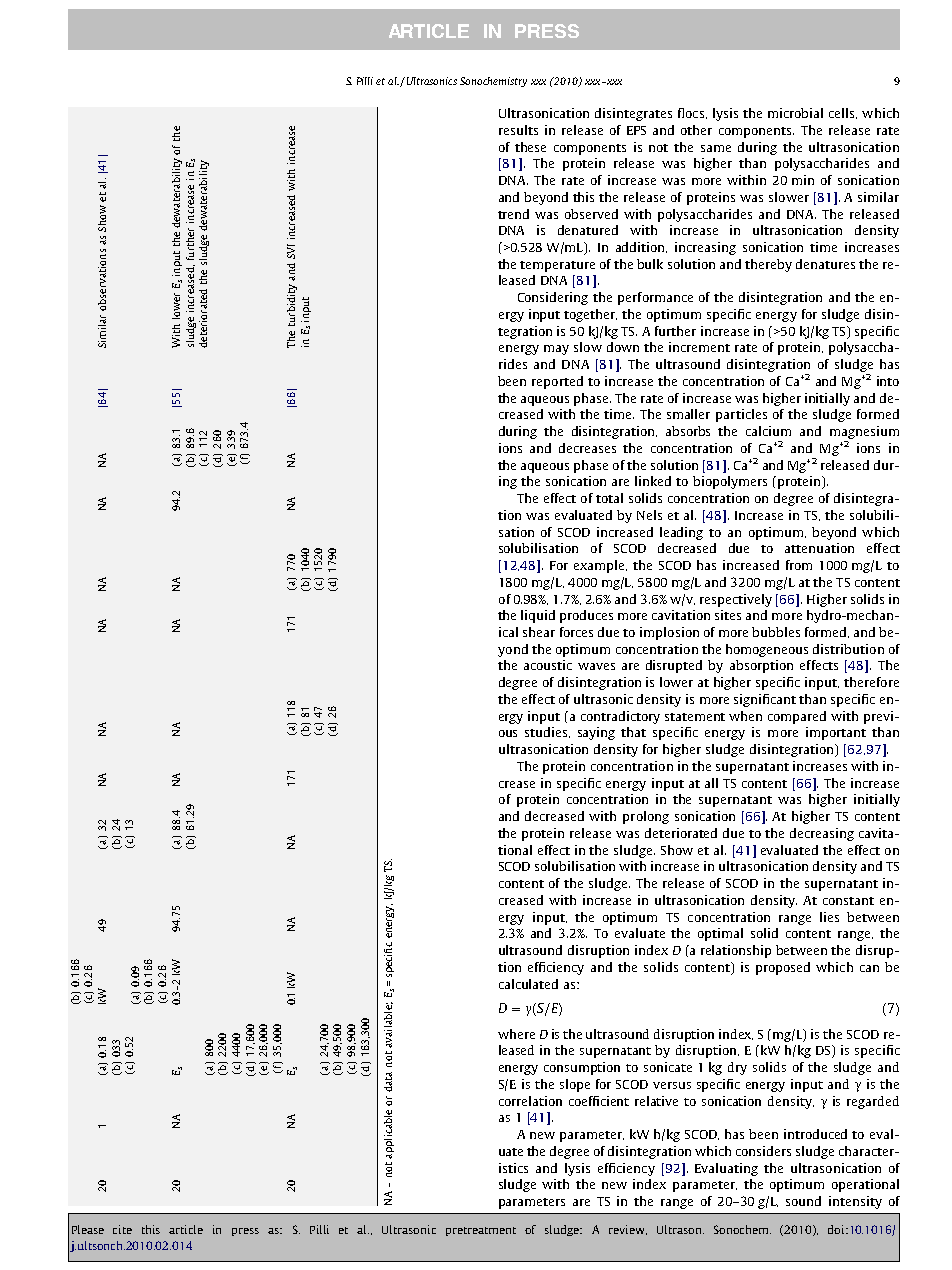  I want to click on results, so click(518, 130).
